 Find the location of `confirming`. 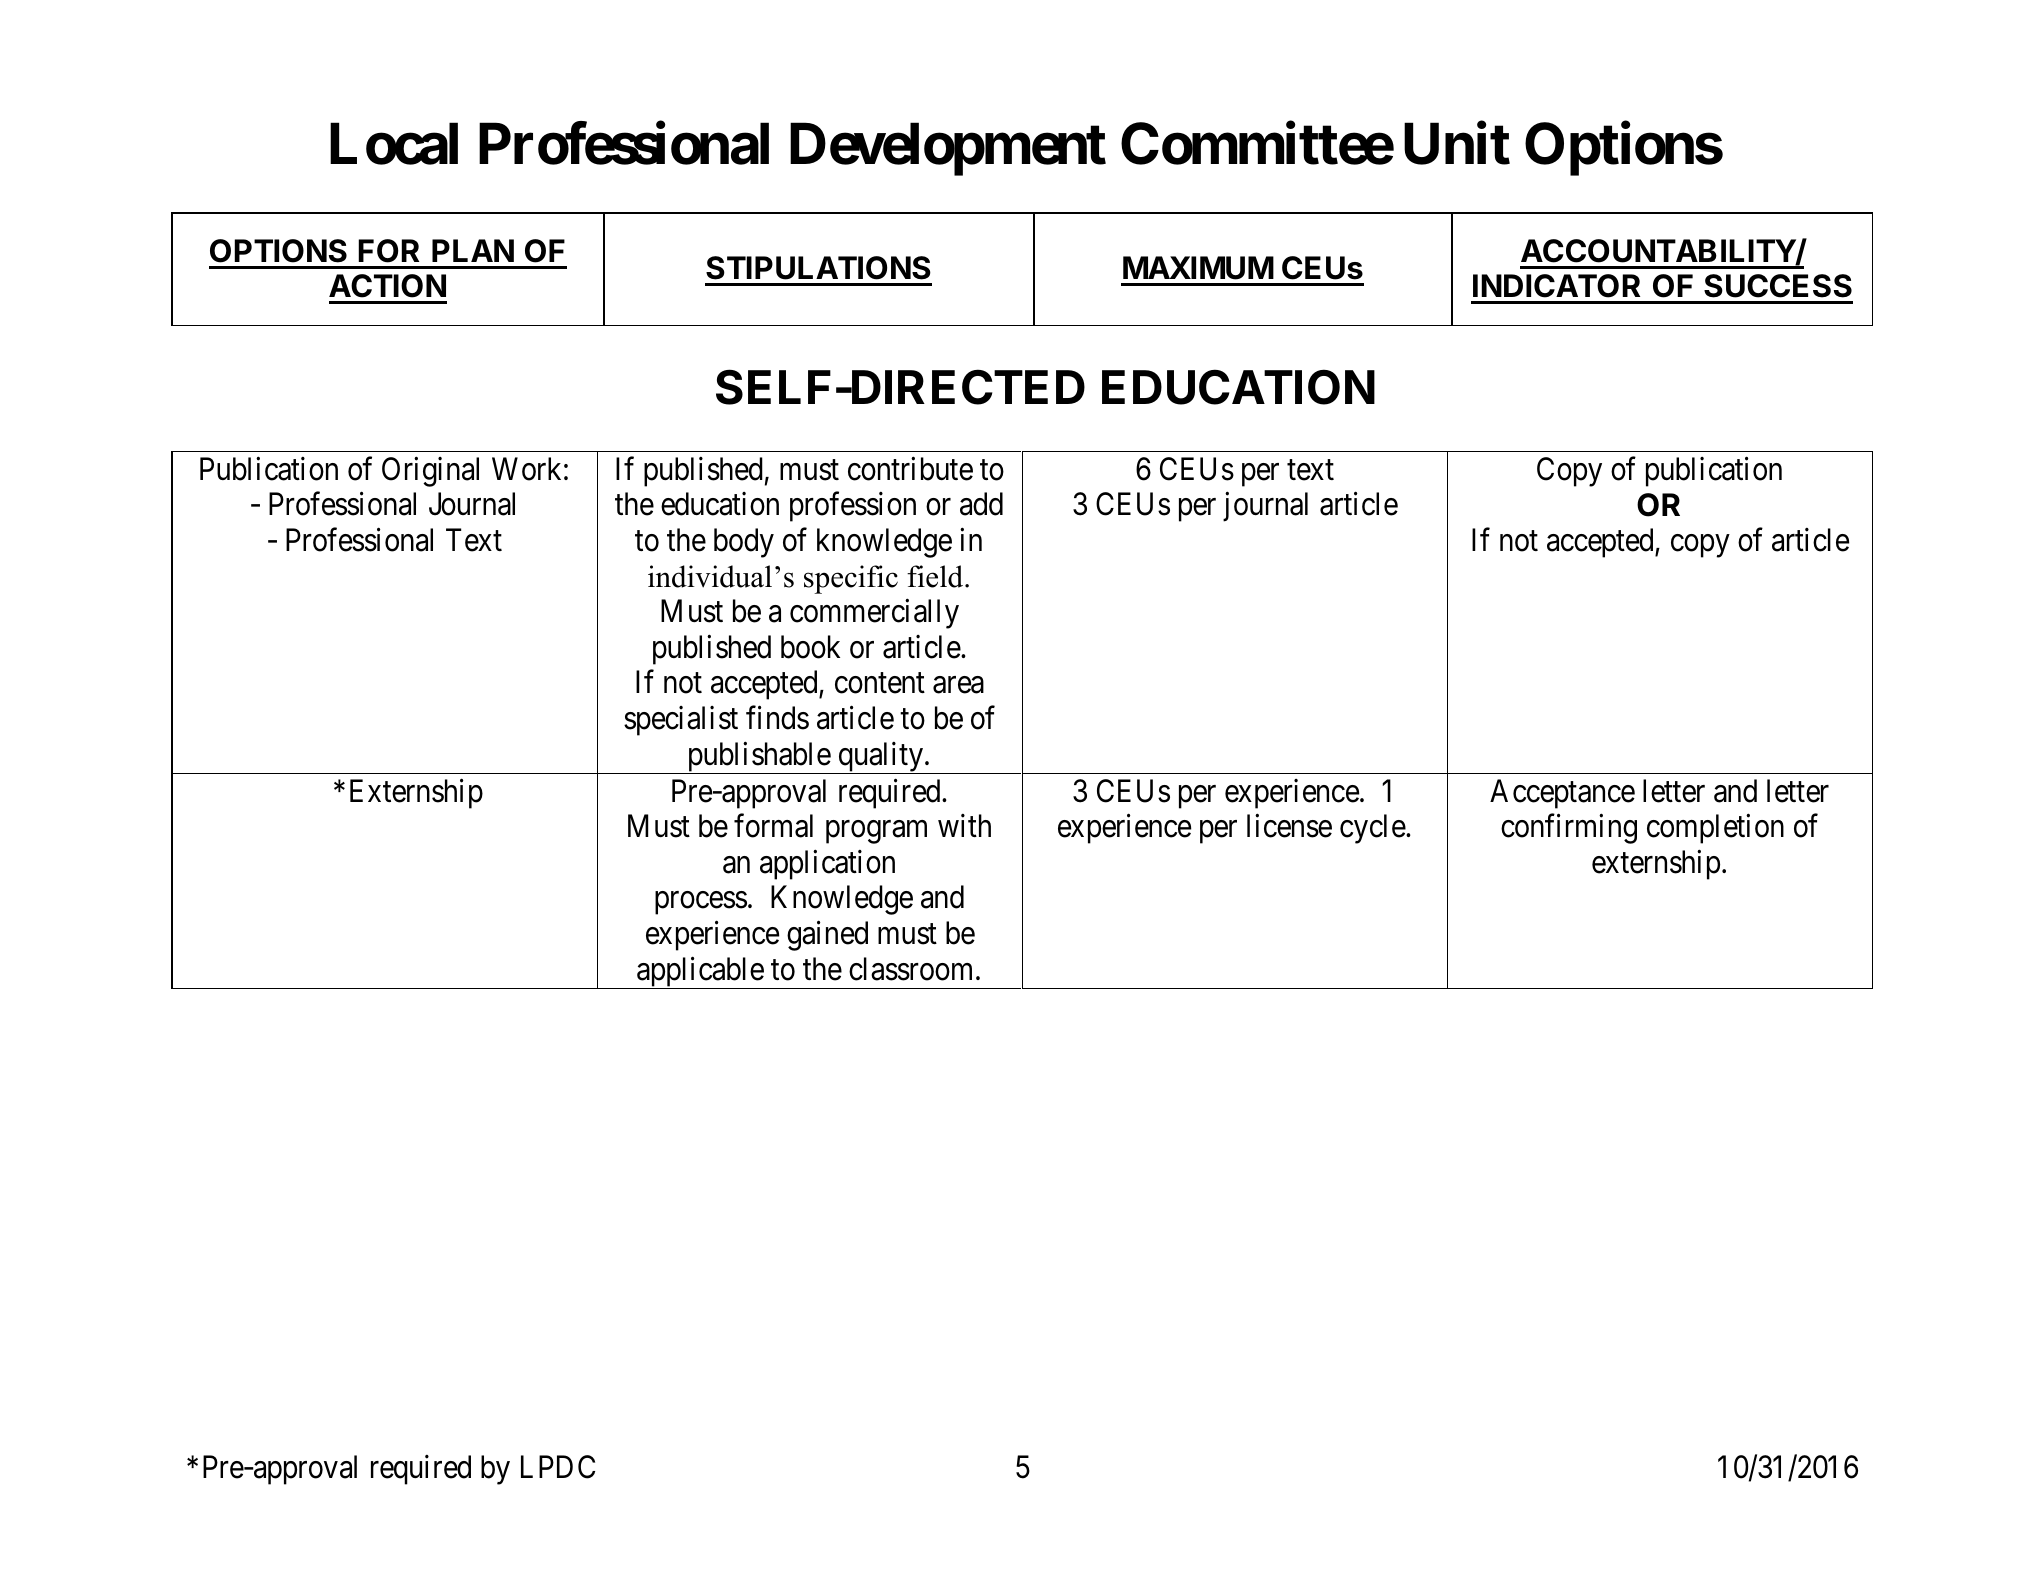

confirming is located at coordinates (1569, 829).
